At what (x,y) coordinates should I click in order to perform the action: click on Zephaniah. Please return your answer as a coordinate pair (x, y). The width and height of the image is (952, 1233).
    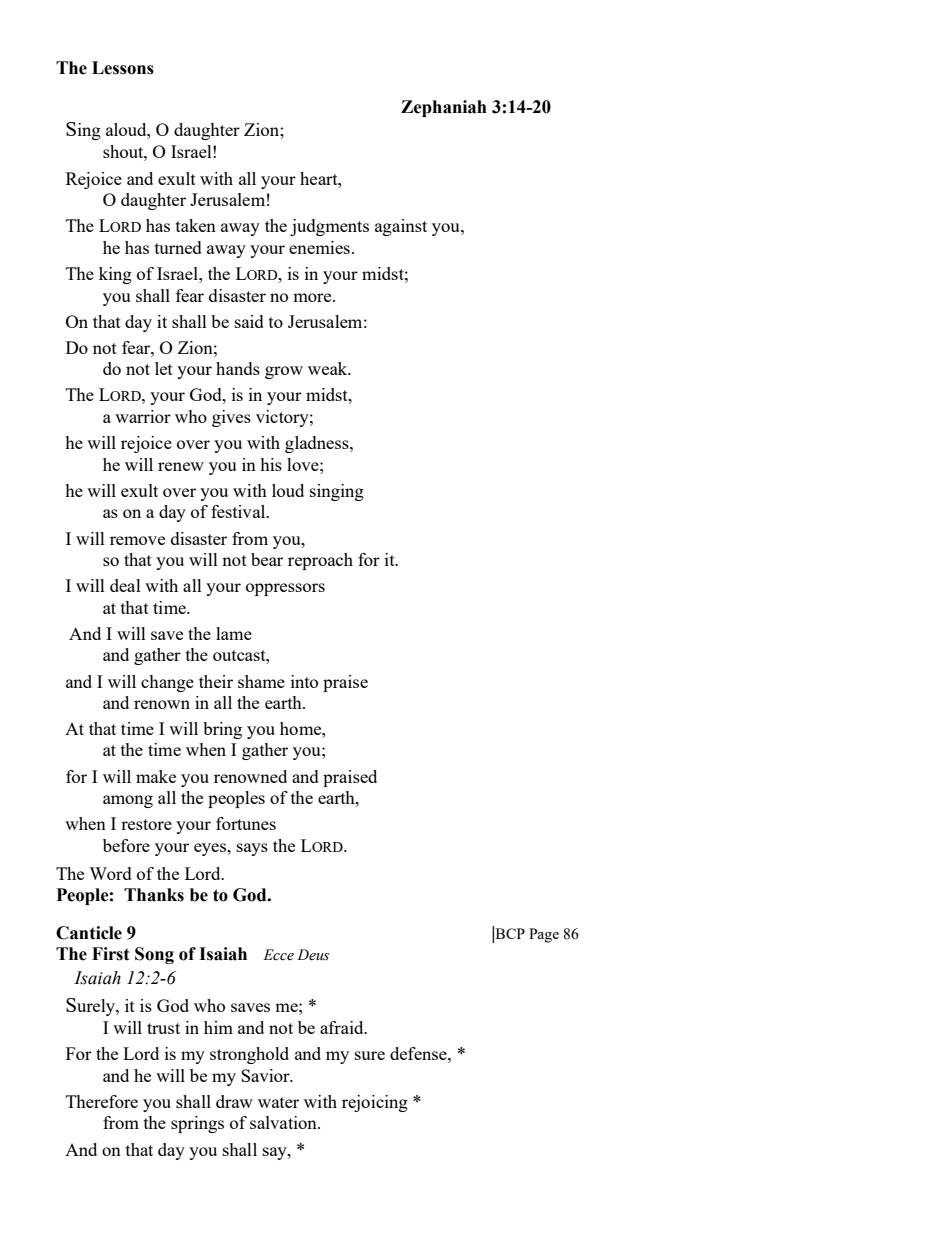
    Looking at the image, I should click on (444, 108).
